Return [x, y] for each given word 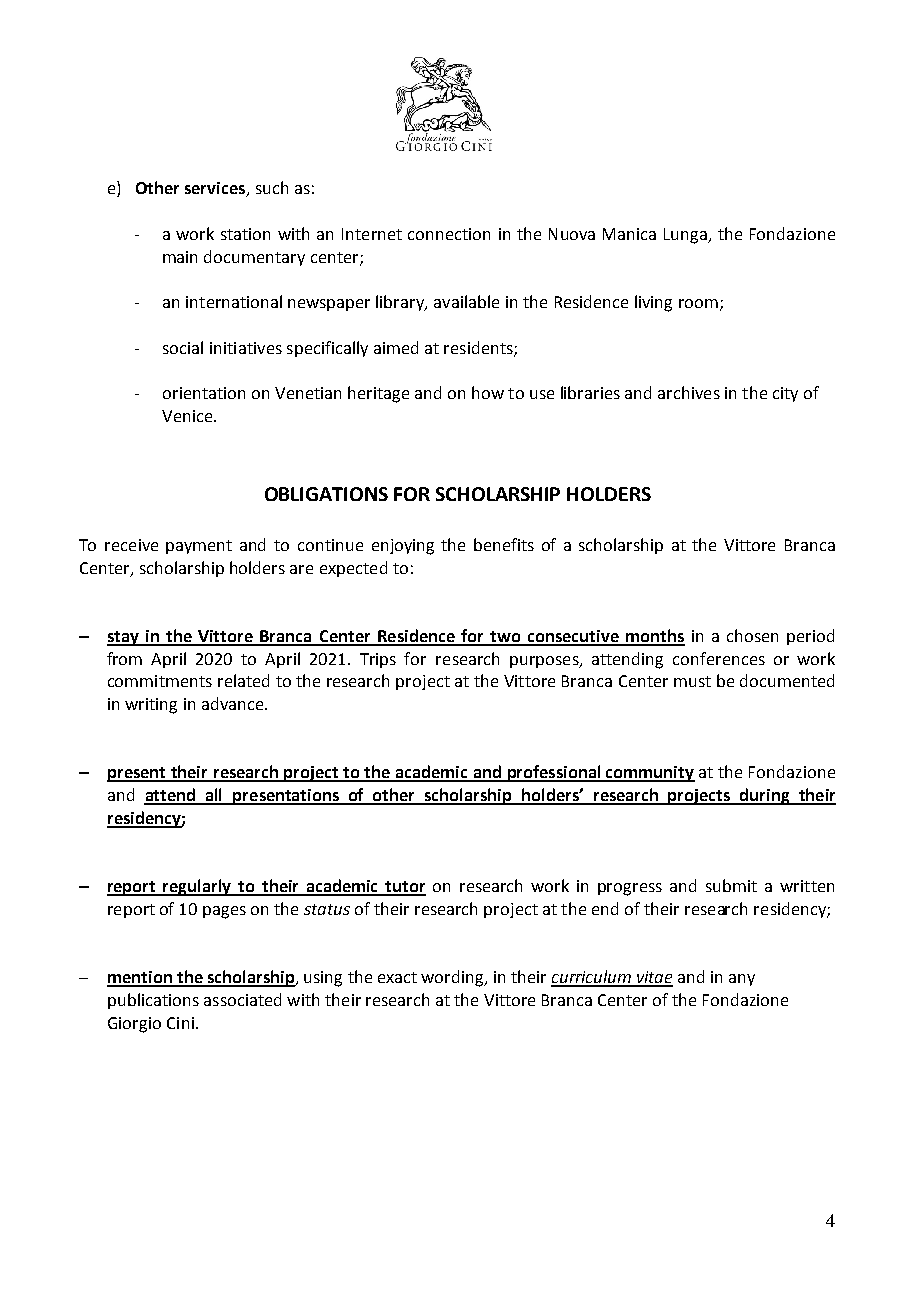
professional [554, 773]
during [765, 796]
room [698, 303]
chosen [752, 635]
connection [449, 234]
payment [199, 547]
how [488, 392]
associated [242, 999]
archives [689, 392]
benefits [504, 544]
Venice [188, 416]
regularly [198, 887]
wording [453, 978]
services [216, 189]
